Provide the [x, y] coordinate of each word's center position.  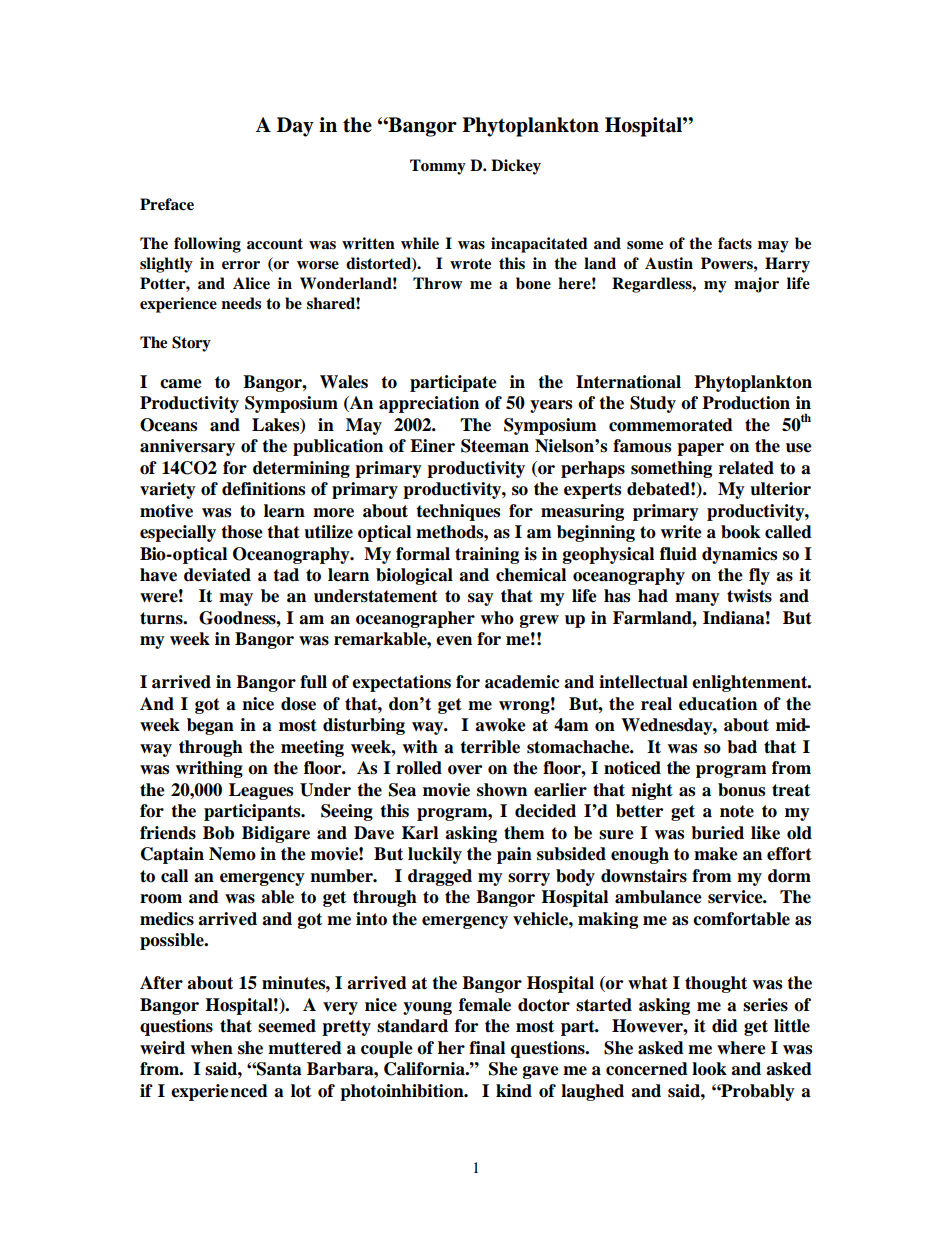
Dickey [516, 167]
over [465, 770]
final [487, 1048]
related [746, 468]
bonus [741, 790]
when [211, 1048]
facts [735, 243]
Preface [167, 204]
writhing [209, 769]
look [709, 1069]
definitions [263, 489]
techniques [458, 512]
